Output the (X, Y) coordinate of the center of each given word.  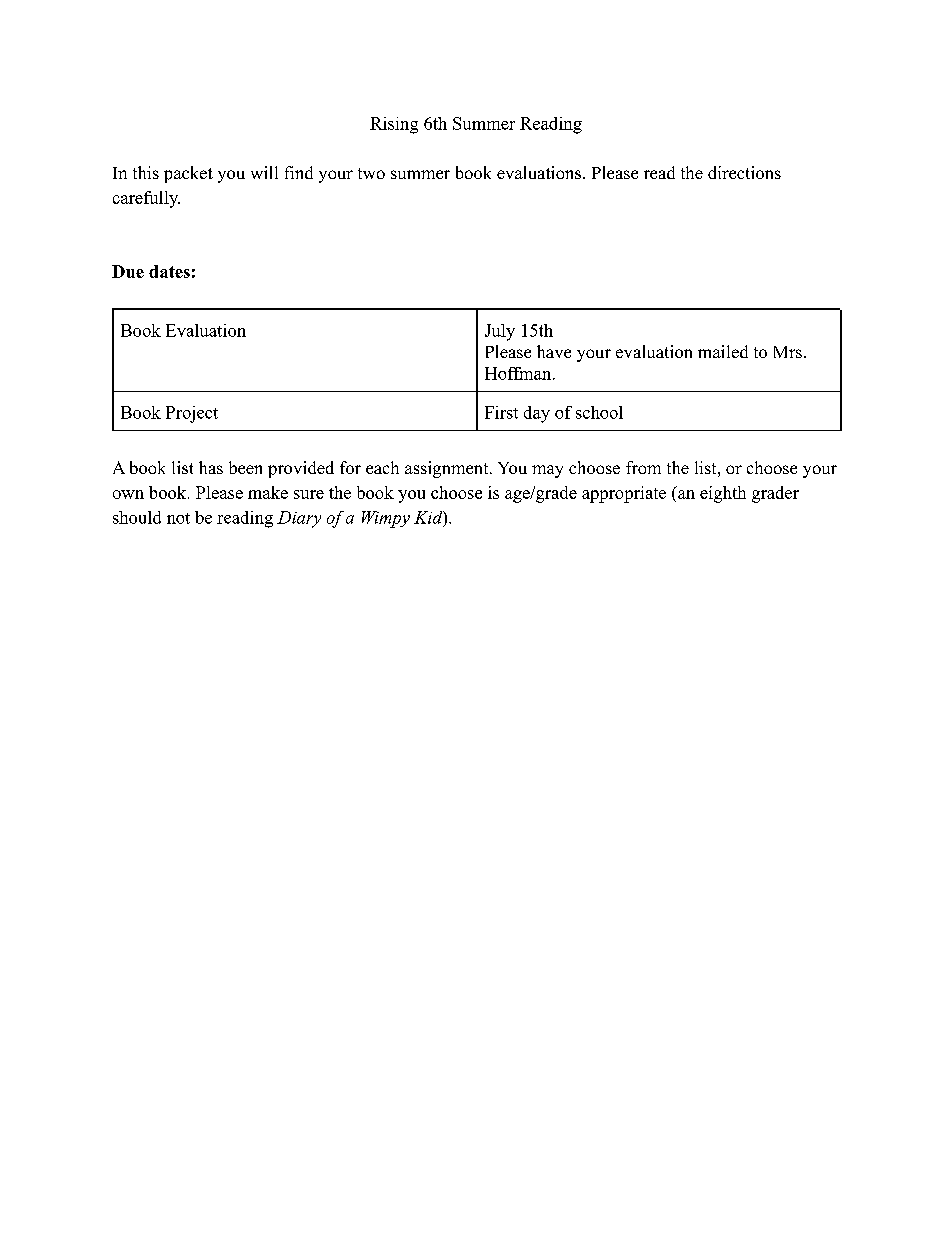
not (178, 518)
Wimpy (386, 519)
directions (744, 172)
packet (188, 174)
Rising (394, 125)
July (500, 332)
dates (169, 271)
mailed (723, 351)
